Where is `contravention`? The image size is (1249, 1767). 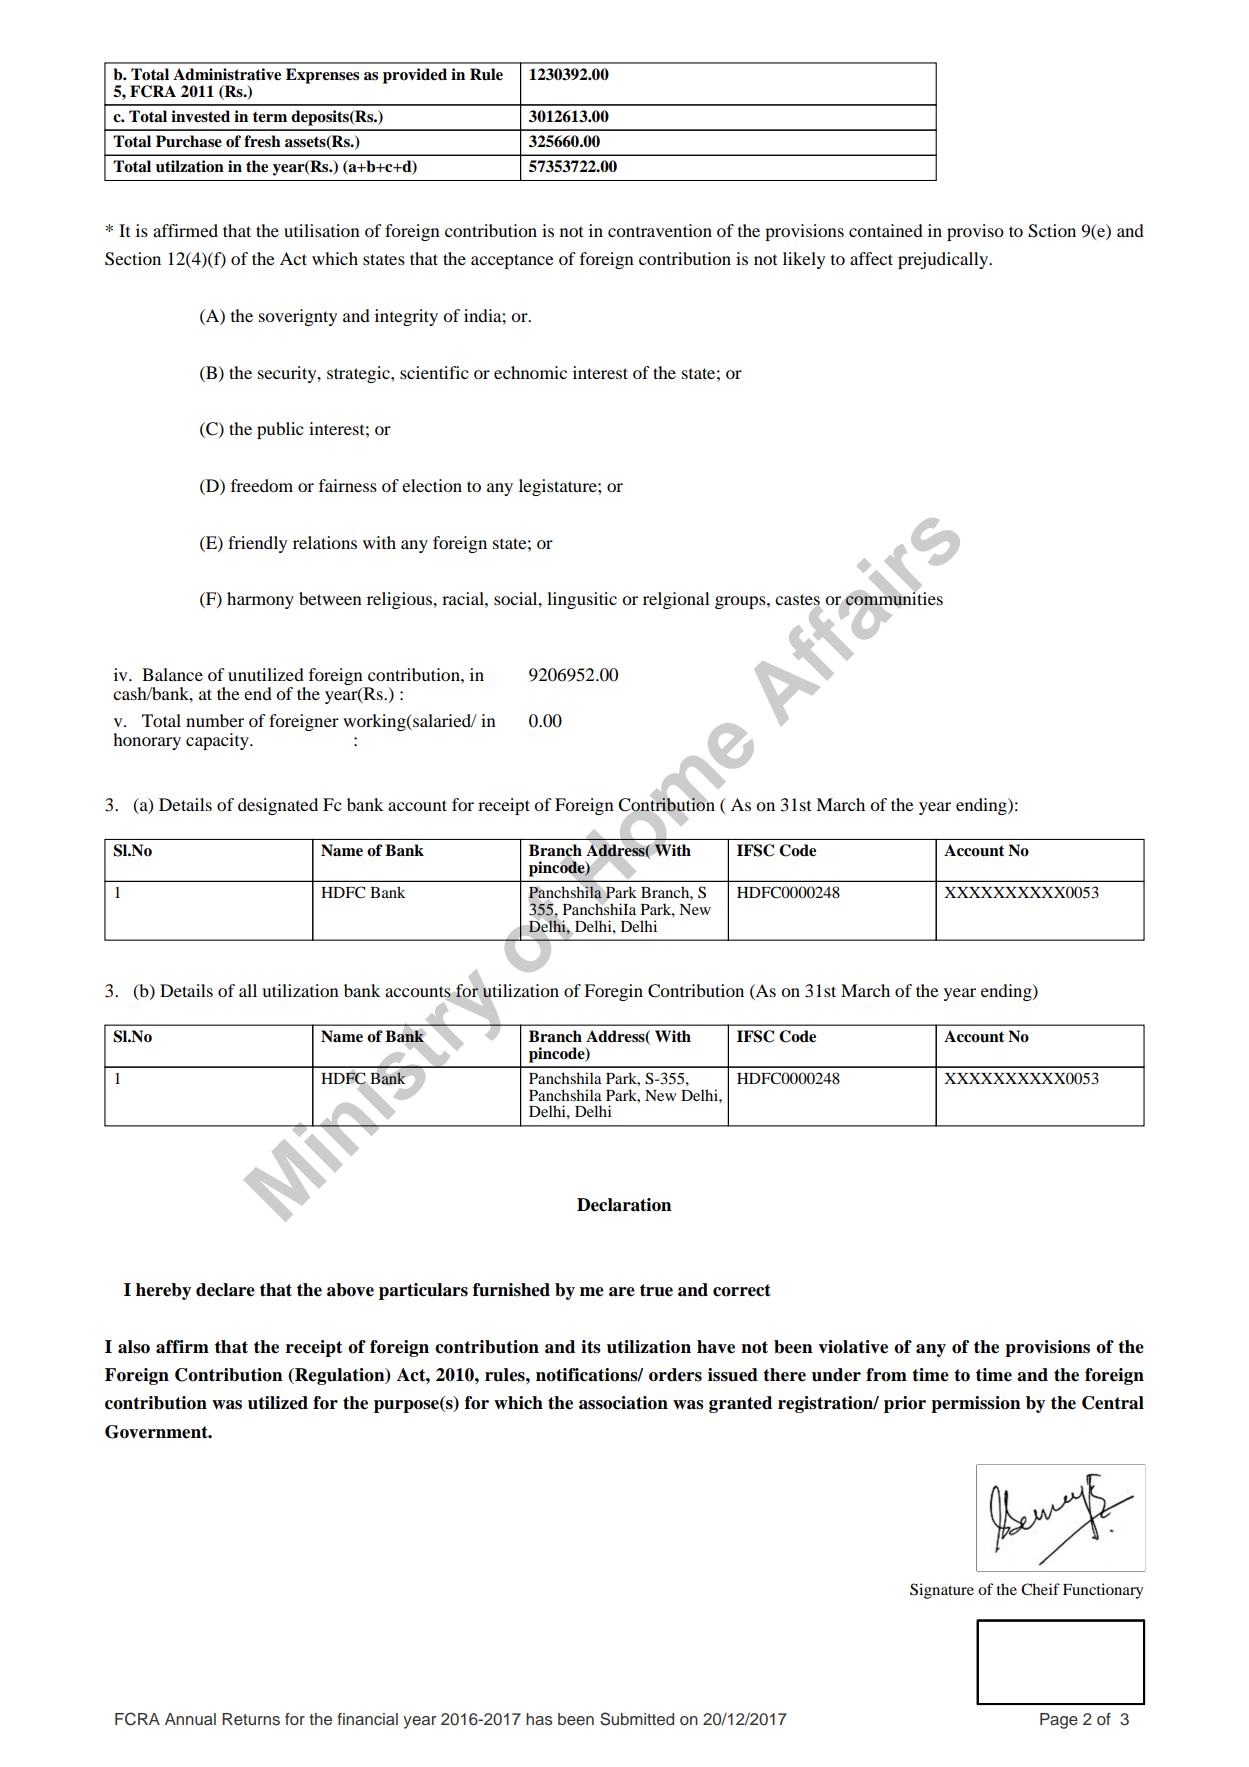
contravention is located at coordinates (660, 230).
